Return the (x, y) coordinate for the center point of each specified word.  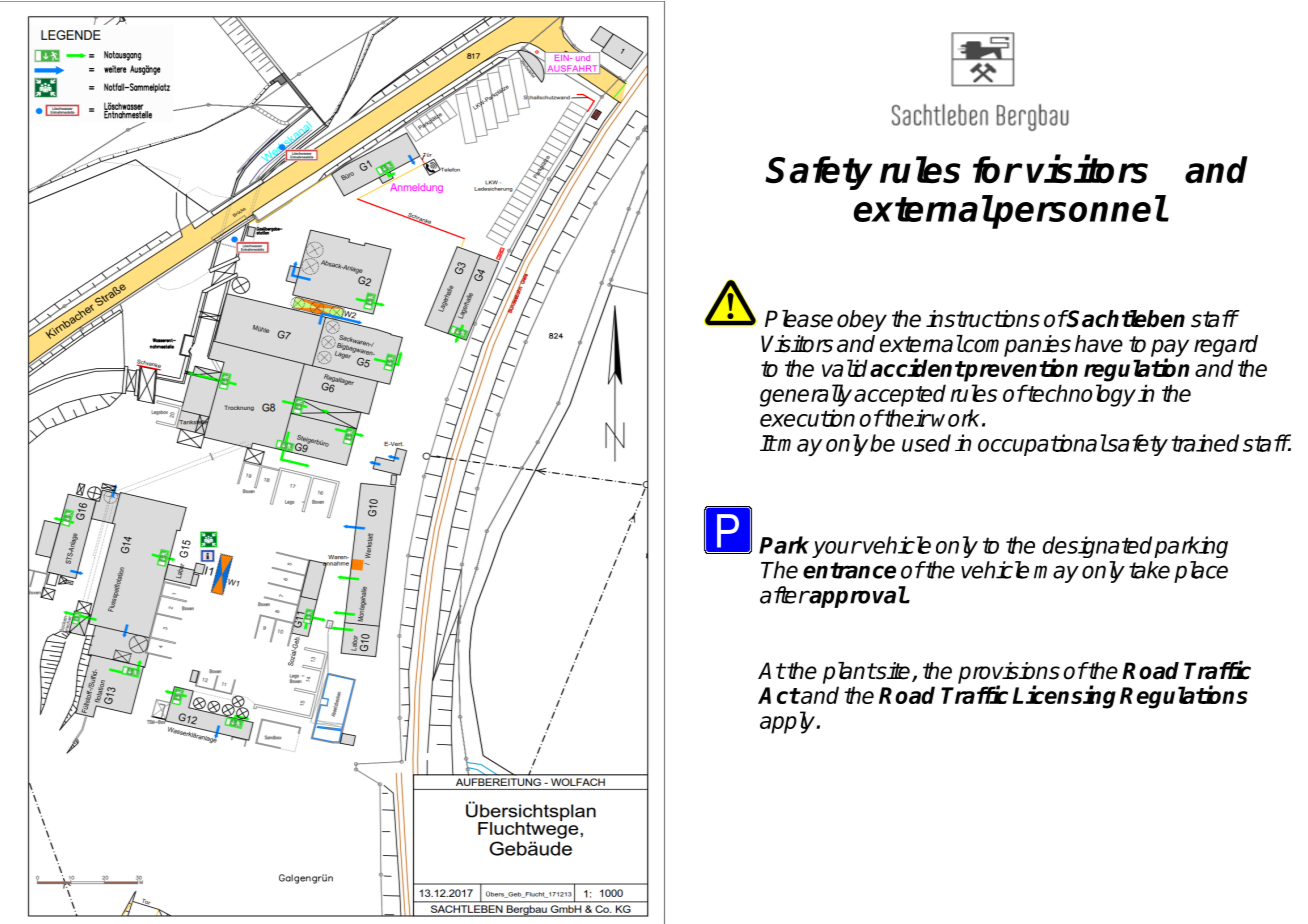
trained (1205, 443)
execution (807, 418)
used (926, 443)
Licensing (1064, 697)
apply (788, 722)
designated (1097, 547)
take (1149, 570)
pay (1170, 349)
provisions (1009, 674)
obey (862, 321)
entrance (849, 570)
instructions (983, 319)
